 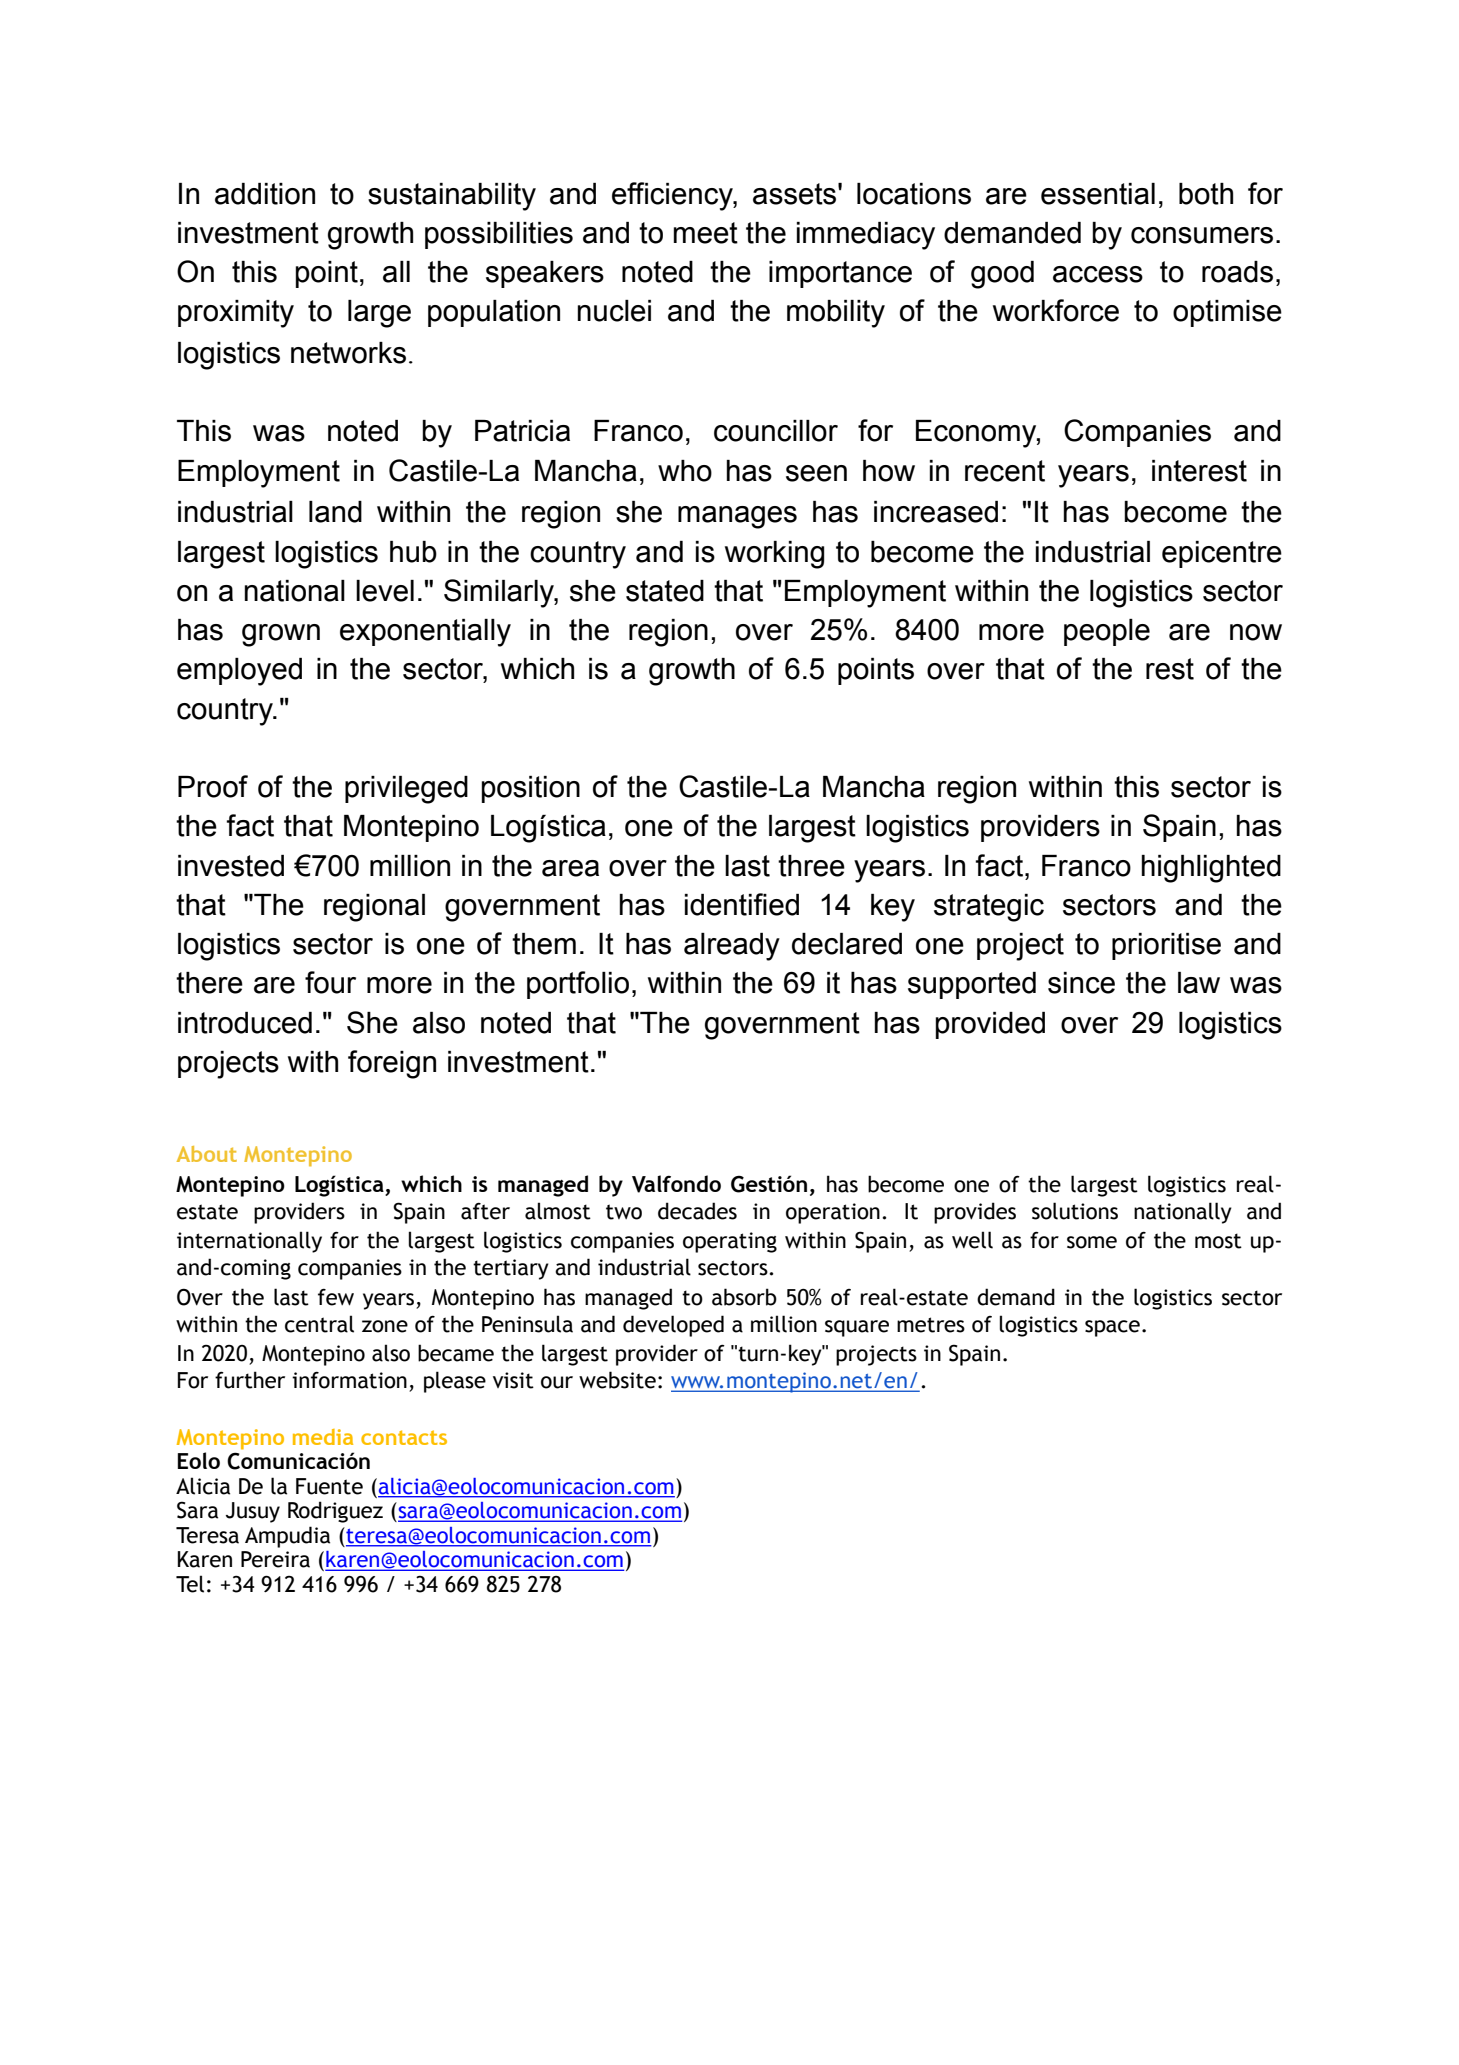 What do you see at coordinates (1211, 869) in the screenshot?
I see `highlighted` at bounding box center [1211, 869].
